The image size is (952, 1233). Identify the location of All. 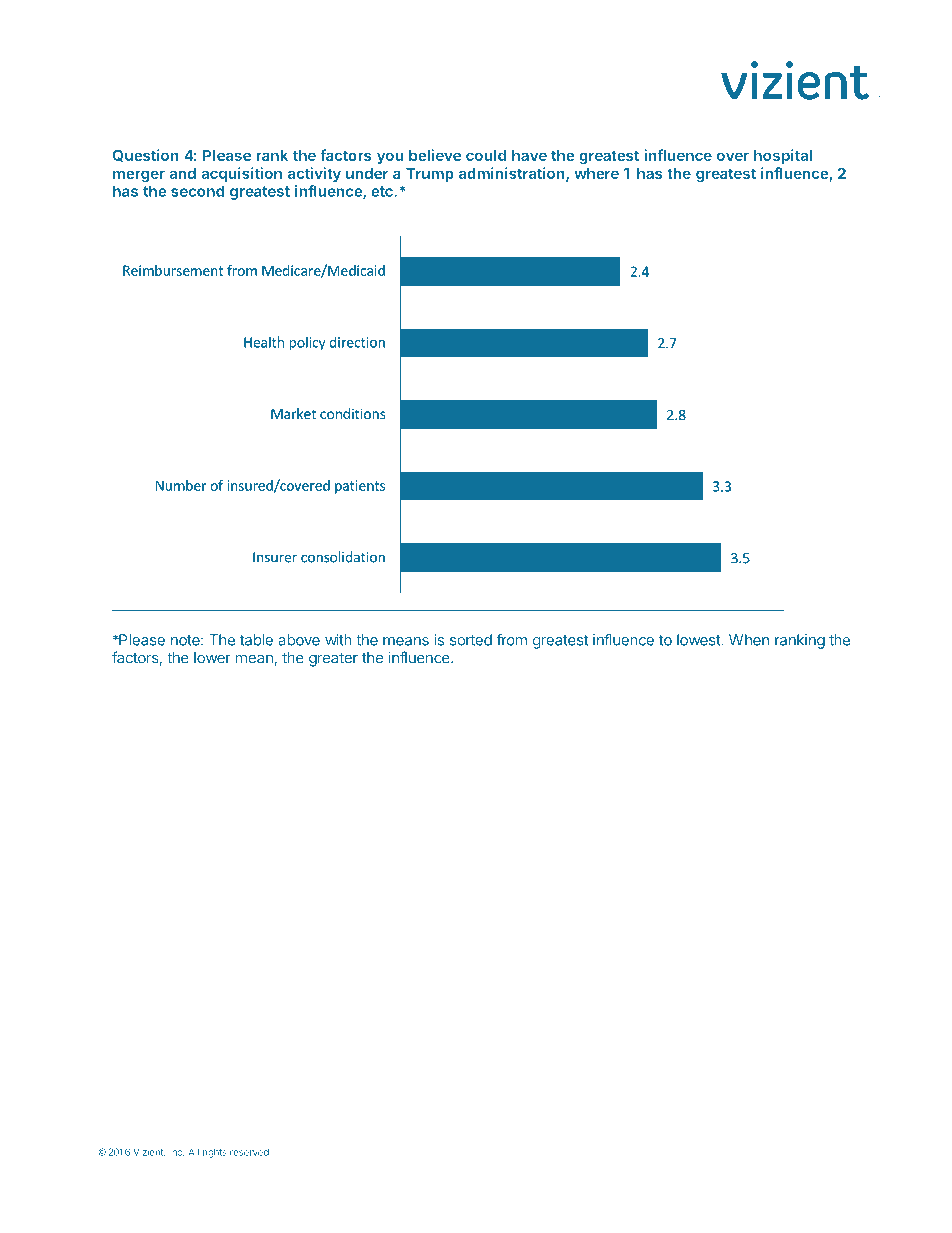
(193, 1152).
